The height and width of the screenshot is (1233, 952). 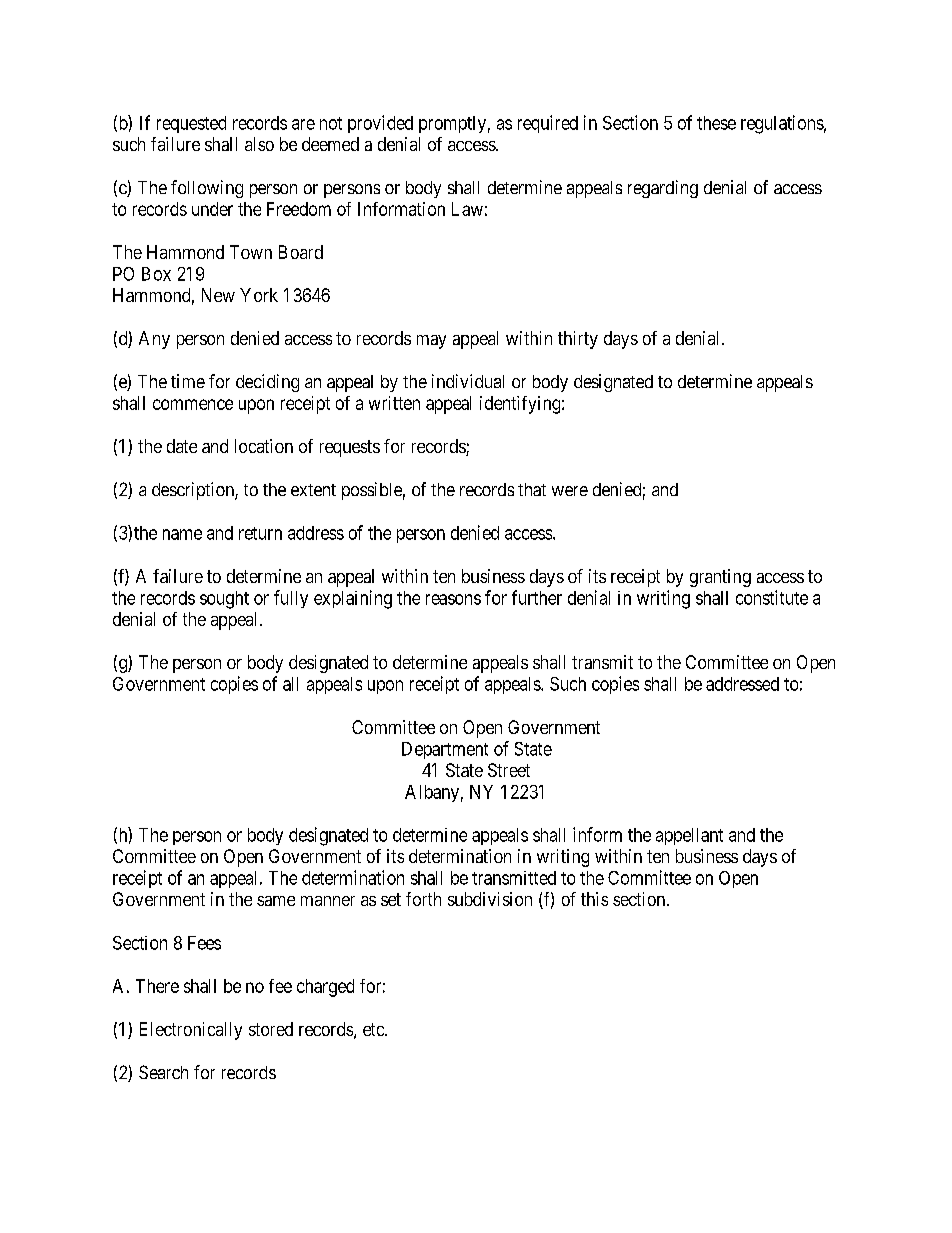 I want to click on also, so click(x=259, y=144).
